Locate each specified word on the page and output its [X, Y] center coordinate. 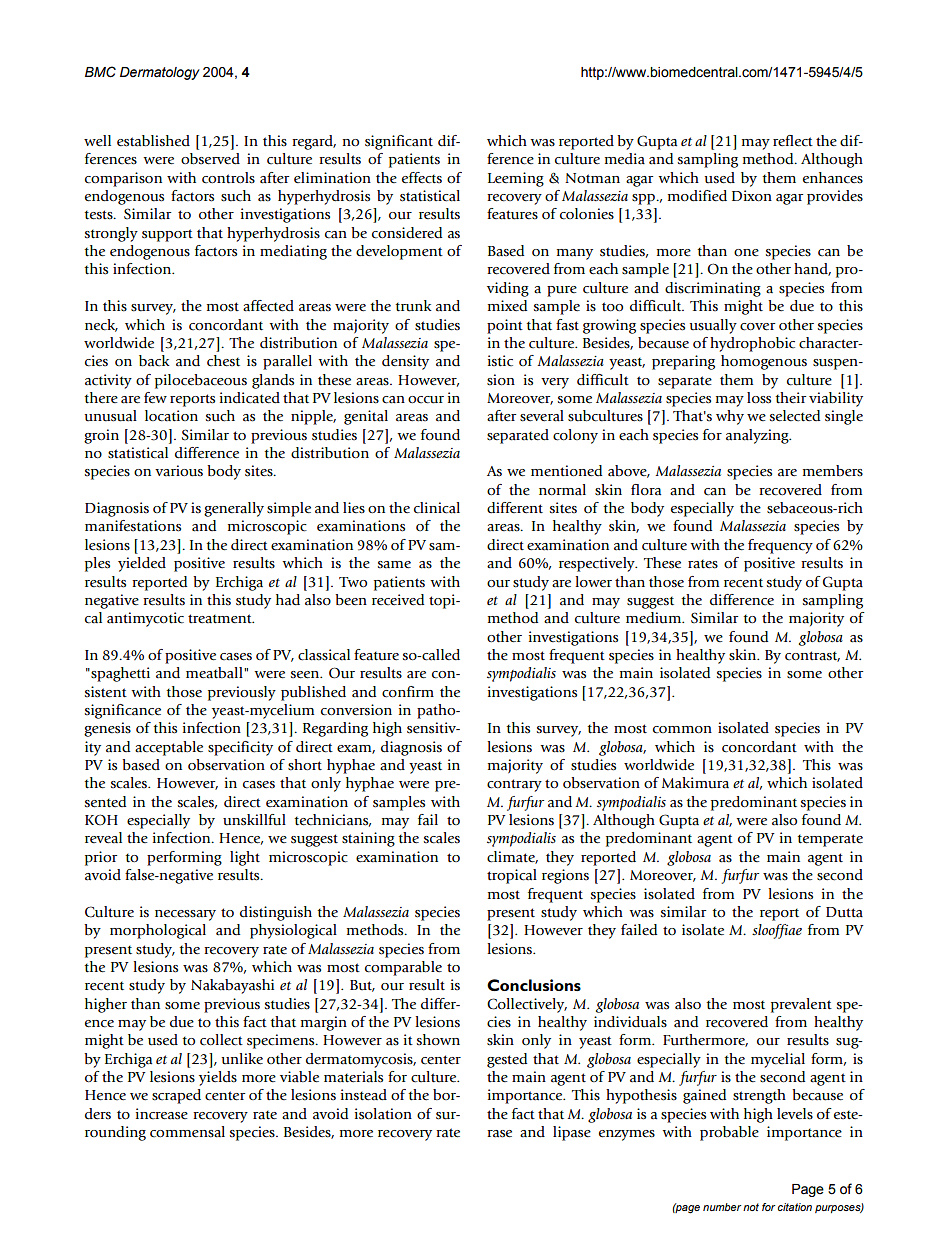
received [398, 600]
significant [399, 142]
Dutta [844, 912]
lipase [572, 1133]
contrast [812, 656]
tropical [512, 876]
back [154, 361]
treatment [221, 619]
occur [426, 400]
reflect [793, 141]
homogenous [764, 362]
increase [162, 1114]
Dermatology [160, 73]
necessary [185, 915]
